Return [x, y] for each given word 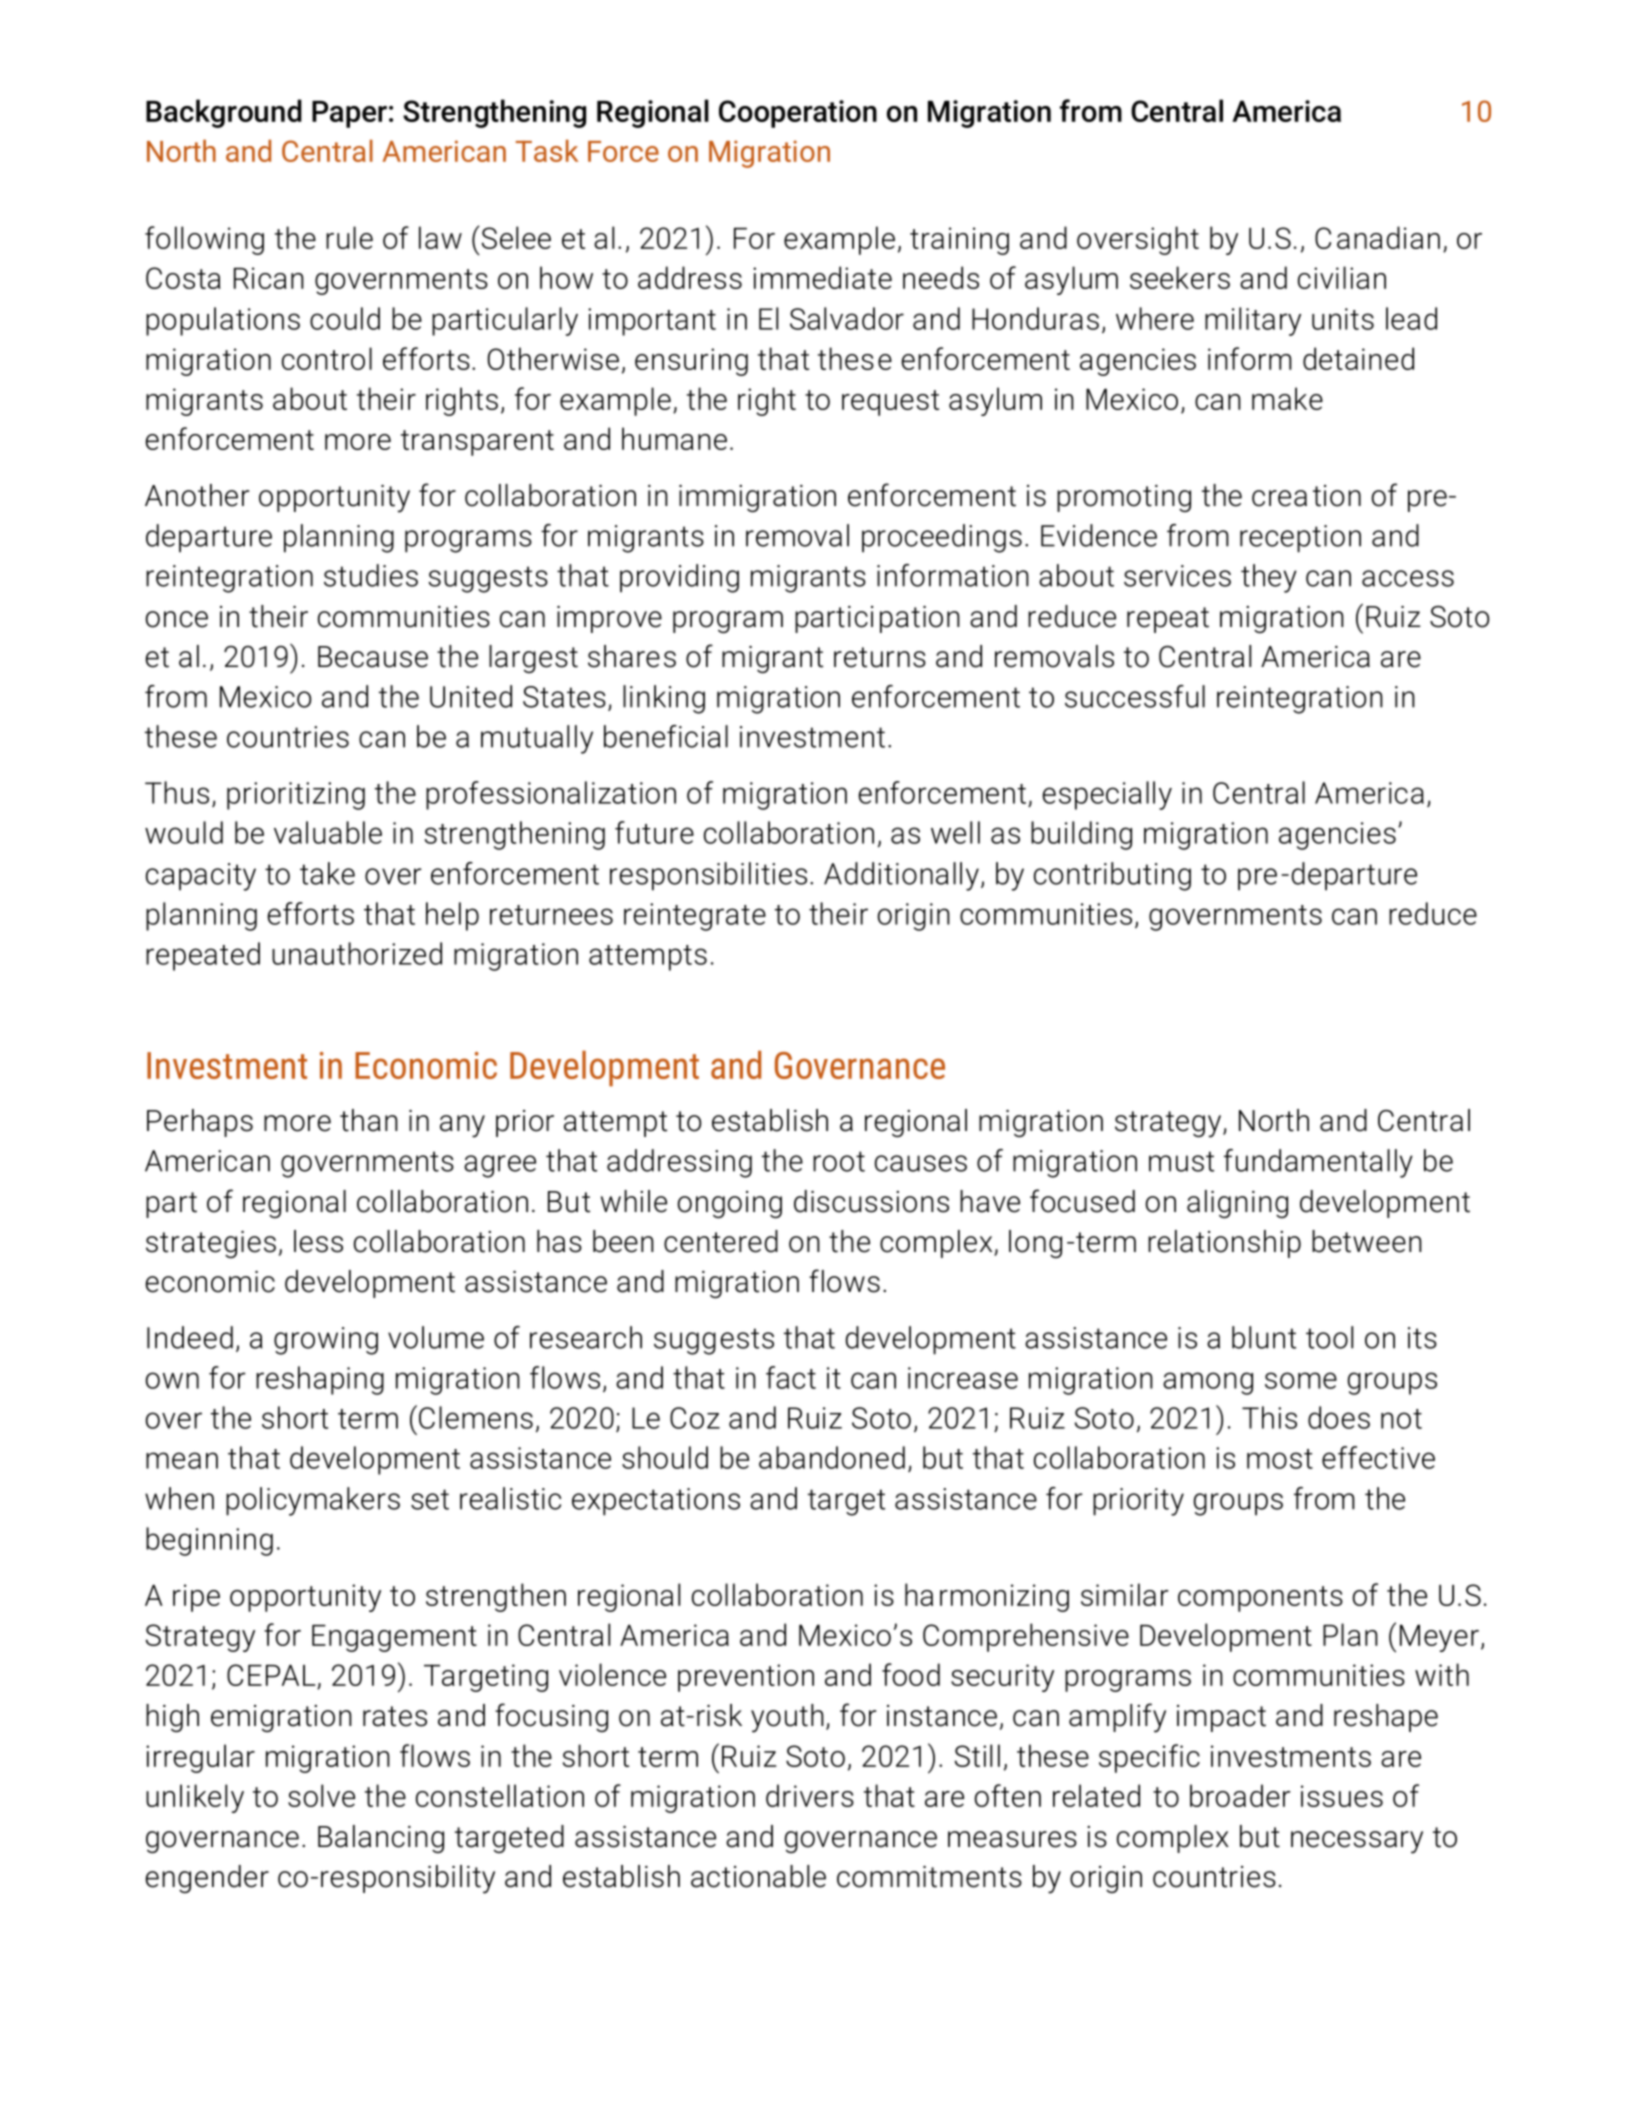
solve [321, 1795]
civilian [1342, 277]
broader [1240, 1795]
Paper [349, 114]
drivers [810, 1795]
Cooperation [798, 114]
